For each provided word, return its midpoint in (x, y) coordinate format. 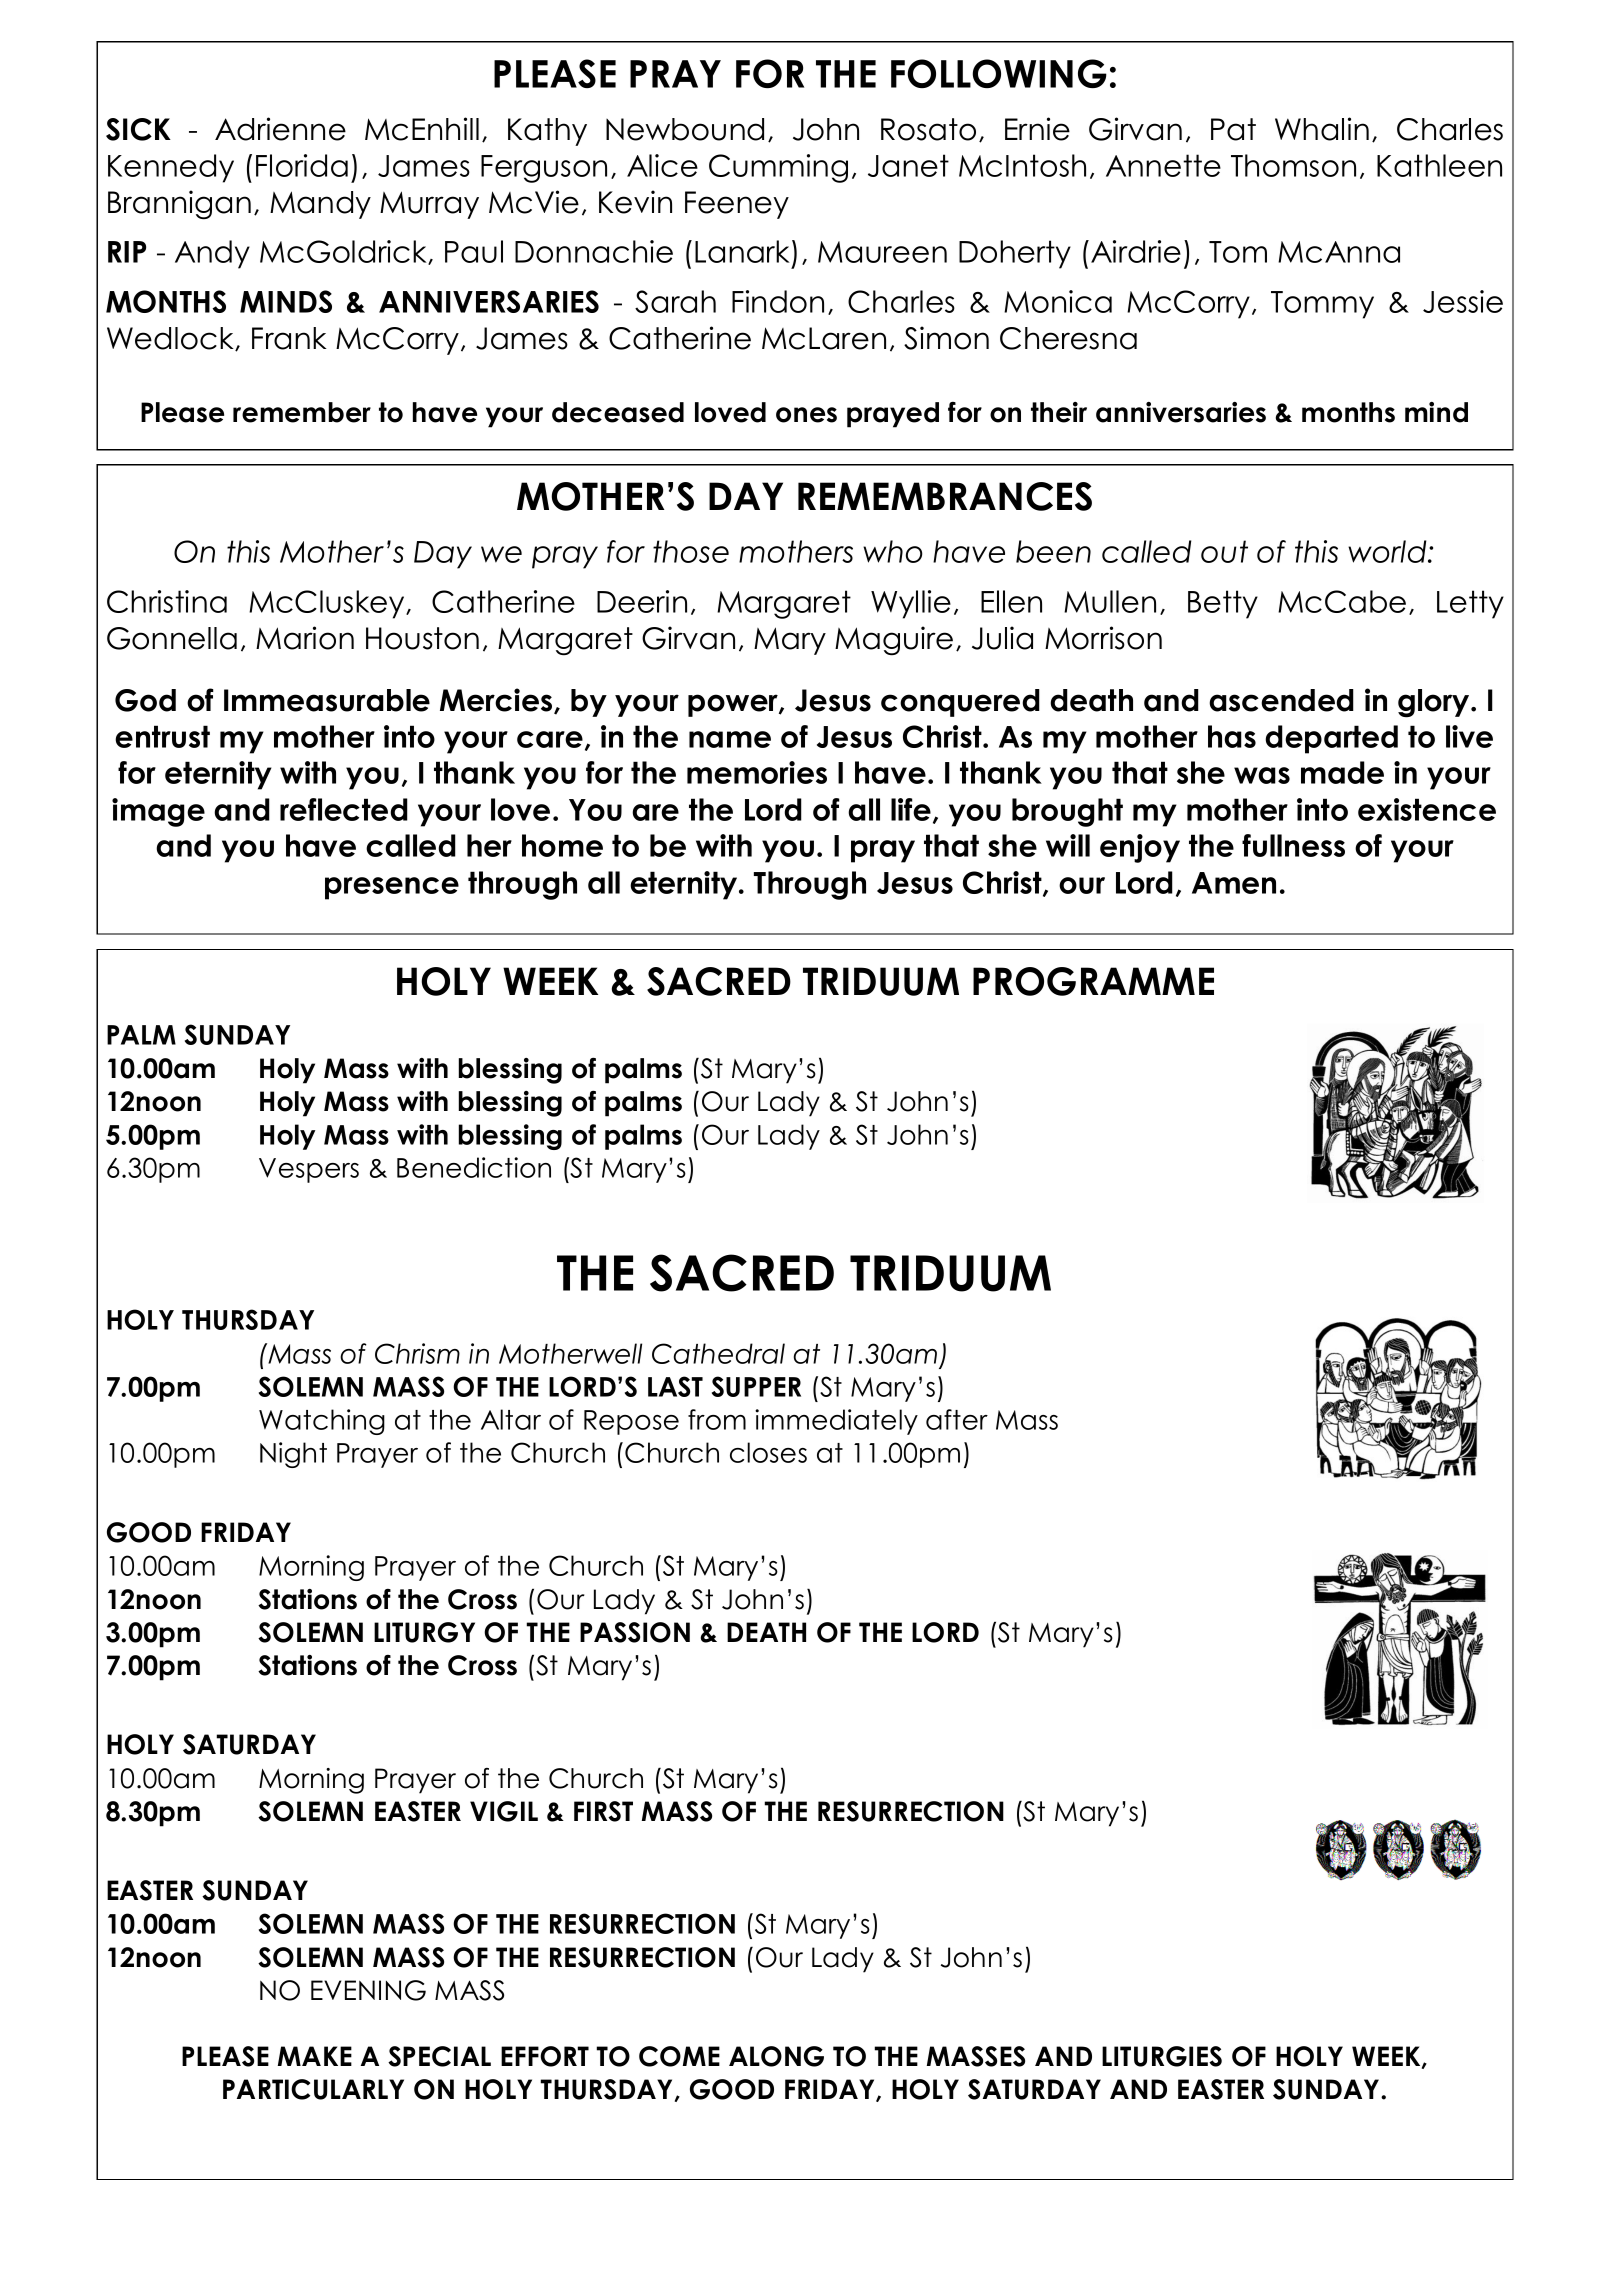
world (1388, 551)
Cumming (778, 168)
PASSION (635, 1632)
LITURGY (424, 1632)
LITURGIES (1162, 2056)
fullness (1293, 845)
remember (302, 412)
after (957, 1419)
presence (392, 888)
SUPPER (756, 1386)
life (911, 809)
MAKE (315, 2056)
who (893, 551)
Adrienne (280, 129)
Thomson (1293, 165)
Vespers (309, 1170)
